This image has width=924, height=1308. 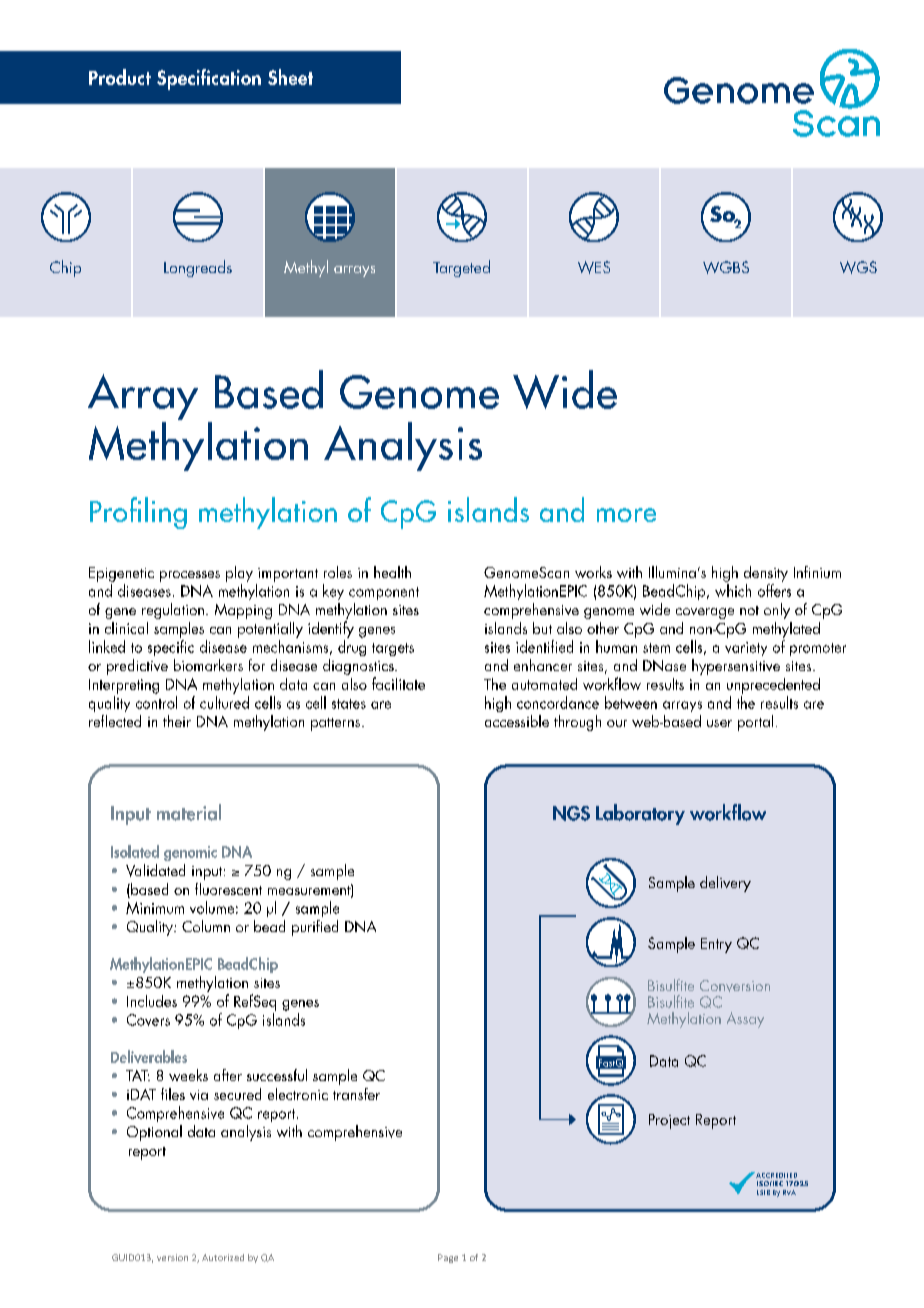 What do you see at coordinates (154, 1133) in the image?
I see `Optional` at bounding box center [154, 1133].
